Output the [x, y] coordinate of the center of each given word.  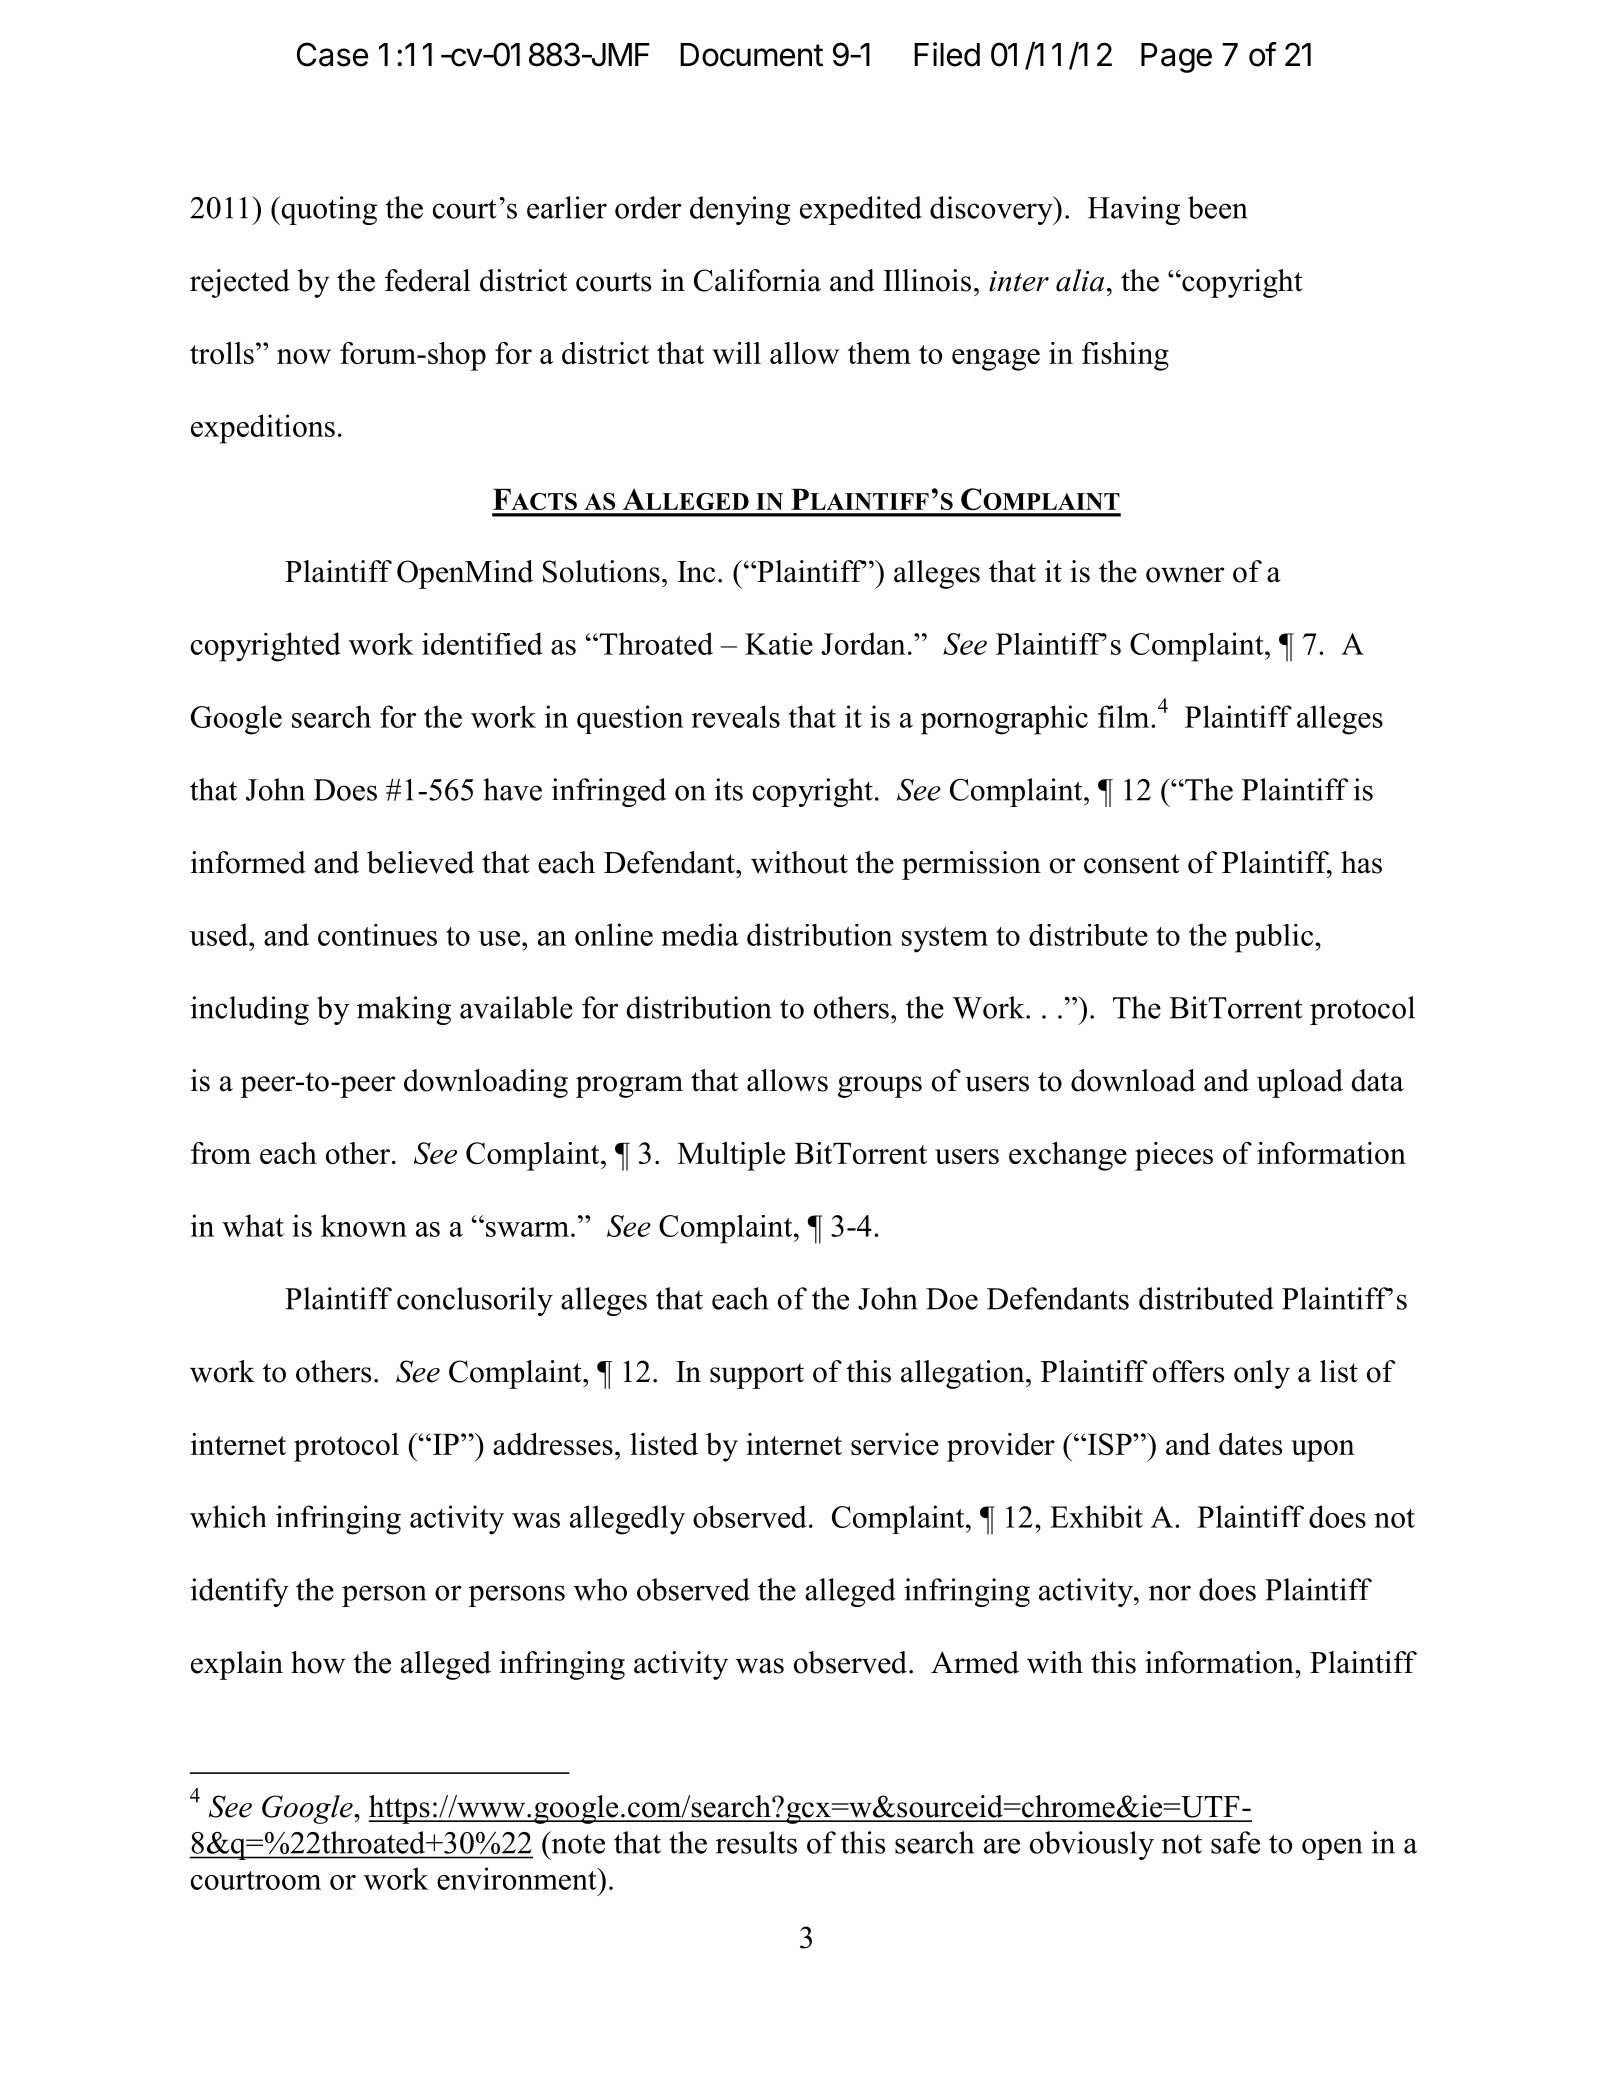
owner [1185, 575]
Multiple [731, 1156]
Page [1176, 58]
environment [518, 1878]
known [364, 1225]
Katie [779, 644]
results [756, 1842]
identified [482, 643]
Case [332, 54]
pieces [1174, 1156]
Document [751, 55]
